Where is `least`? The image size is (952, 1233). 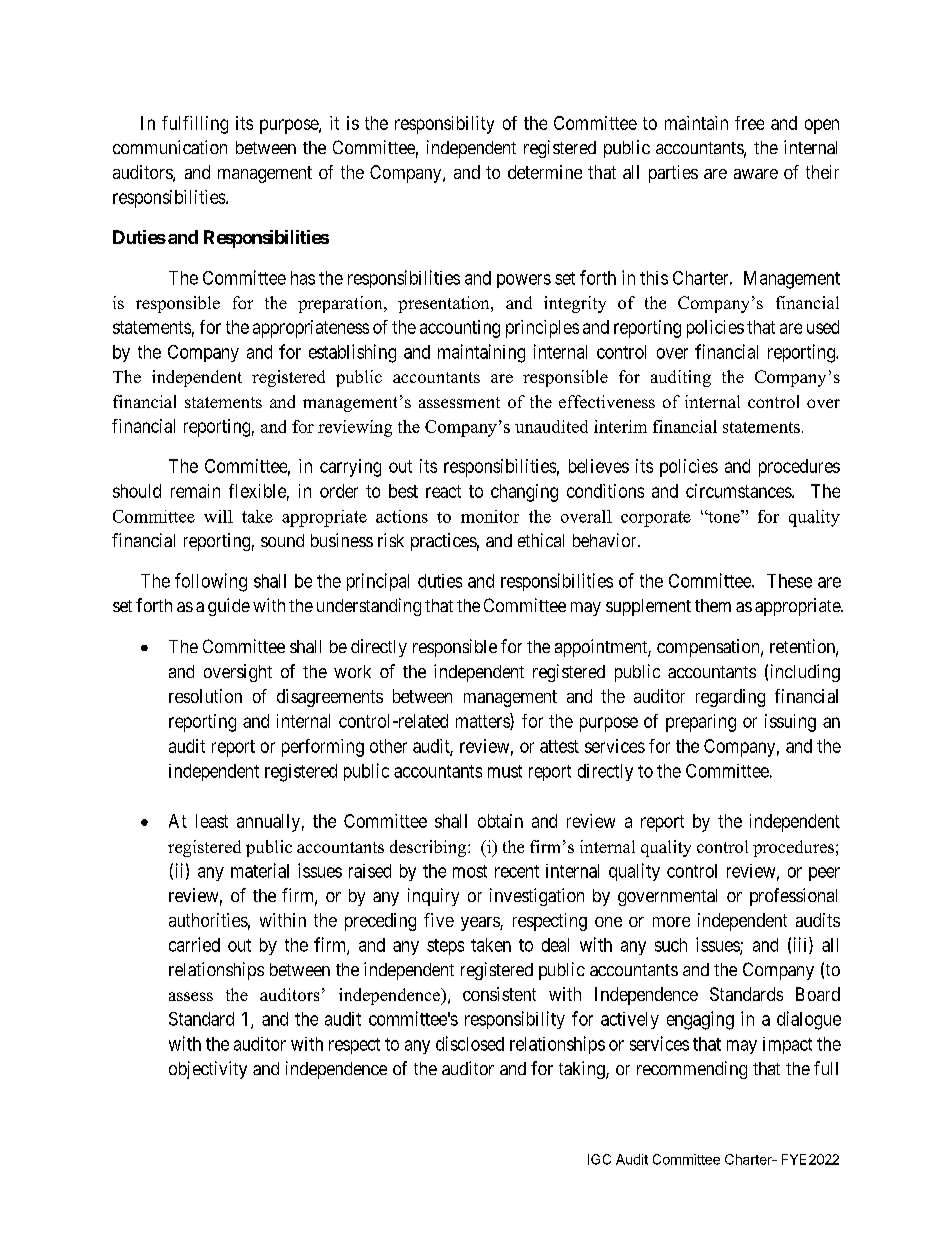
least is located at coordinates (212, 821).
